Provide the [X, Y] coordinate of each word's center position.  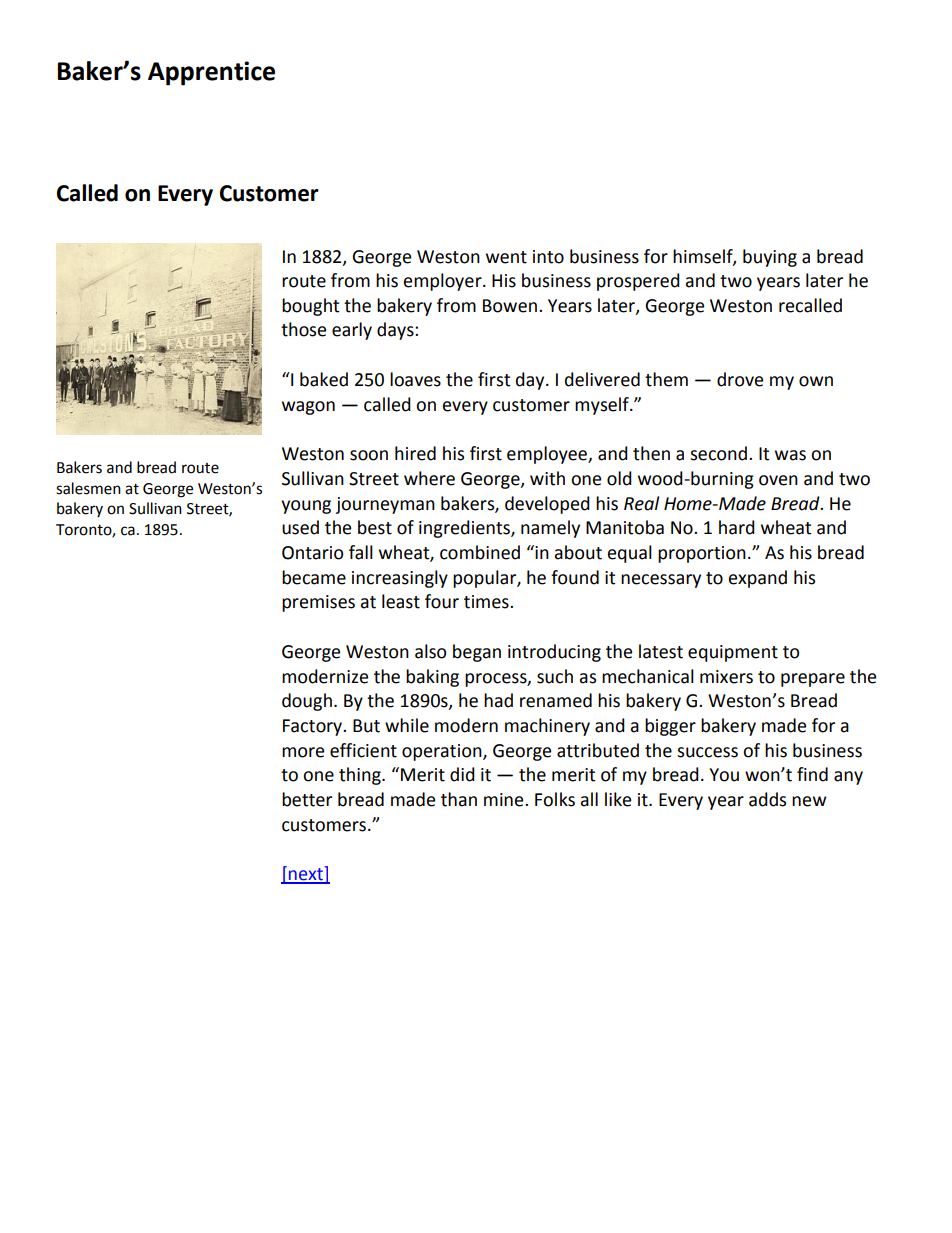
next [306, 875]
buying [770, 258]
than [459, 799]
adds [767, 799]
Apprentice [211, 73]
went [506, 257]
